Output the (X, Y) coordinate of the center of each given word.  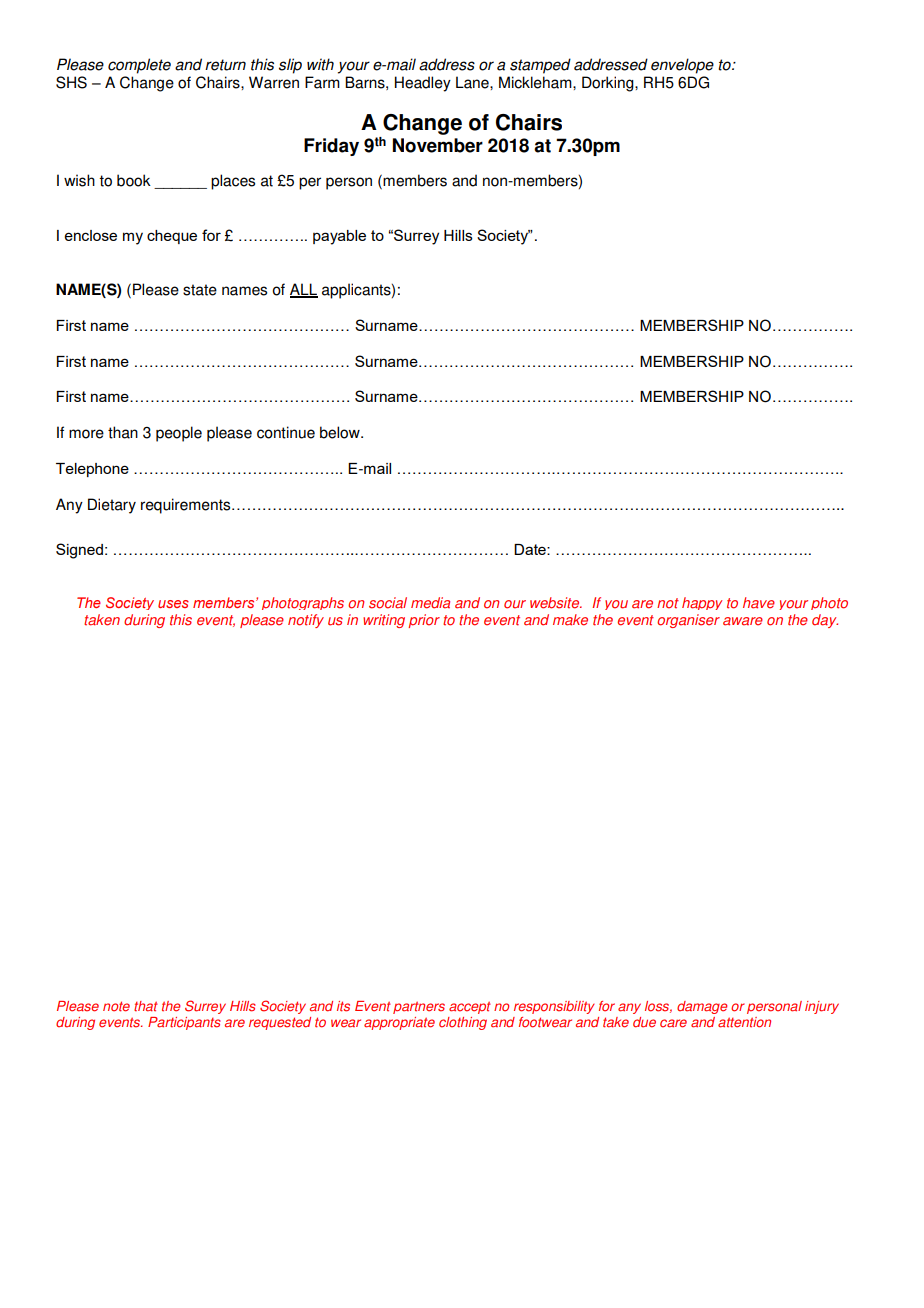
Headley (423, 84)
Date (531, 549)
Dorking (609, 84)
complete (139, 66)
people (179, 434)
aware (743, 621)
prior (424, 621)
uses (173, 604)
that (146, 1006)
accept (470, 1007)
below (341, 432)
